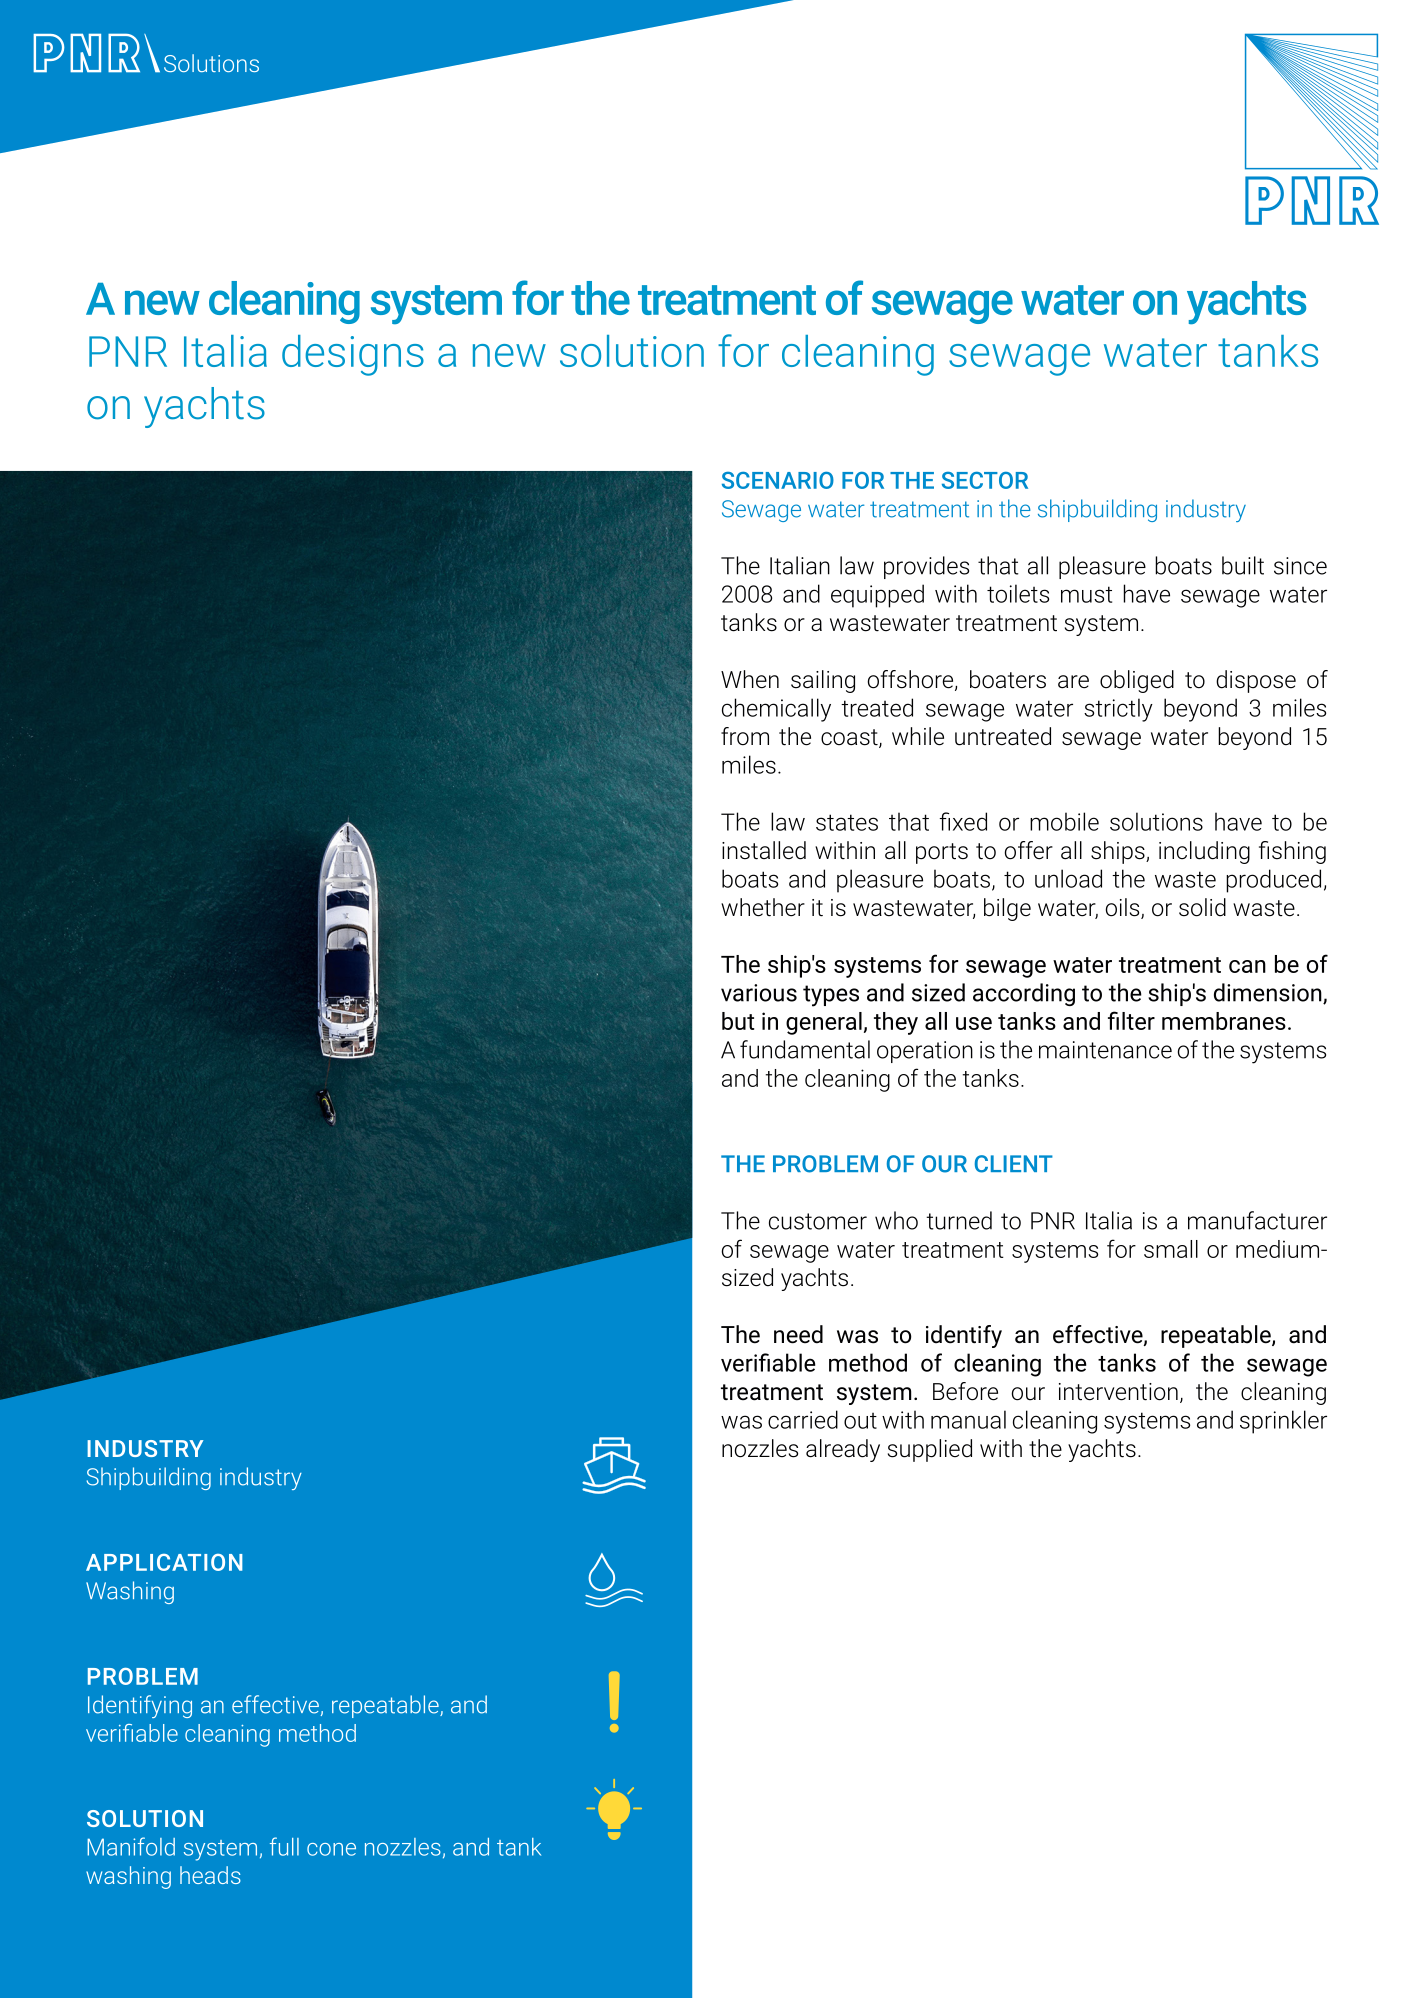 This screenshot has width=1413, height=1998. What do you see at coordinates (1105, 1050) in the screenshot?
I see `maintenance` at bounding box center [1105, 1050].
